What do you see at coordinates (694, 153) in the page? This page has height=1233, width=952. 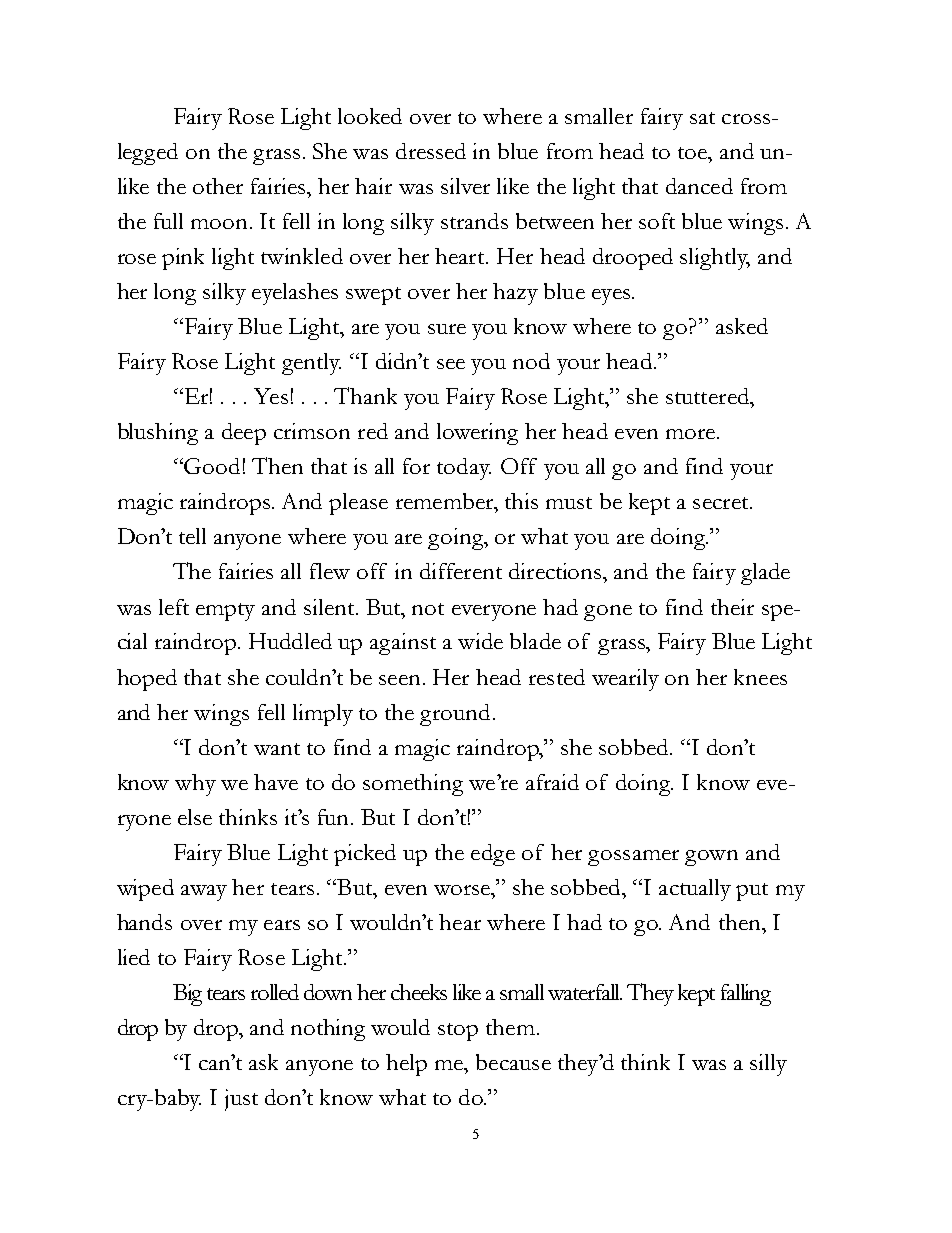 I see `toe` at bounding box center [694, 153].
